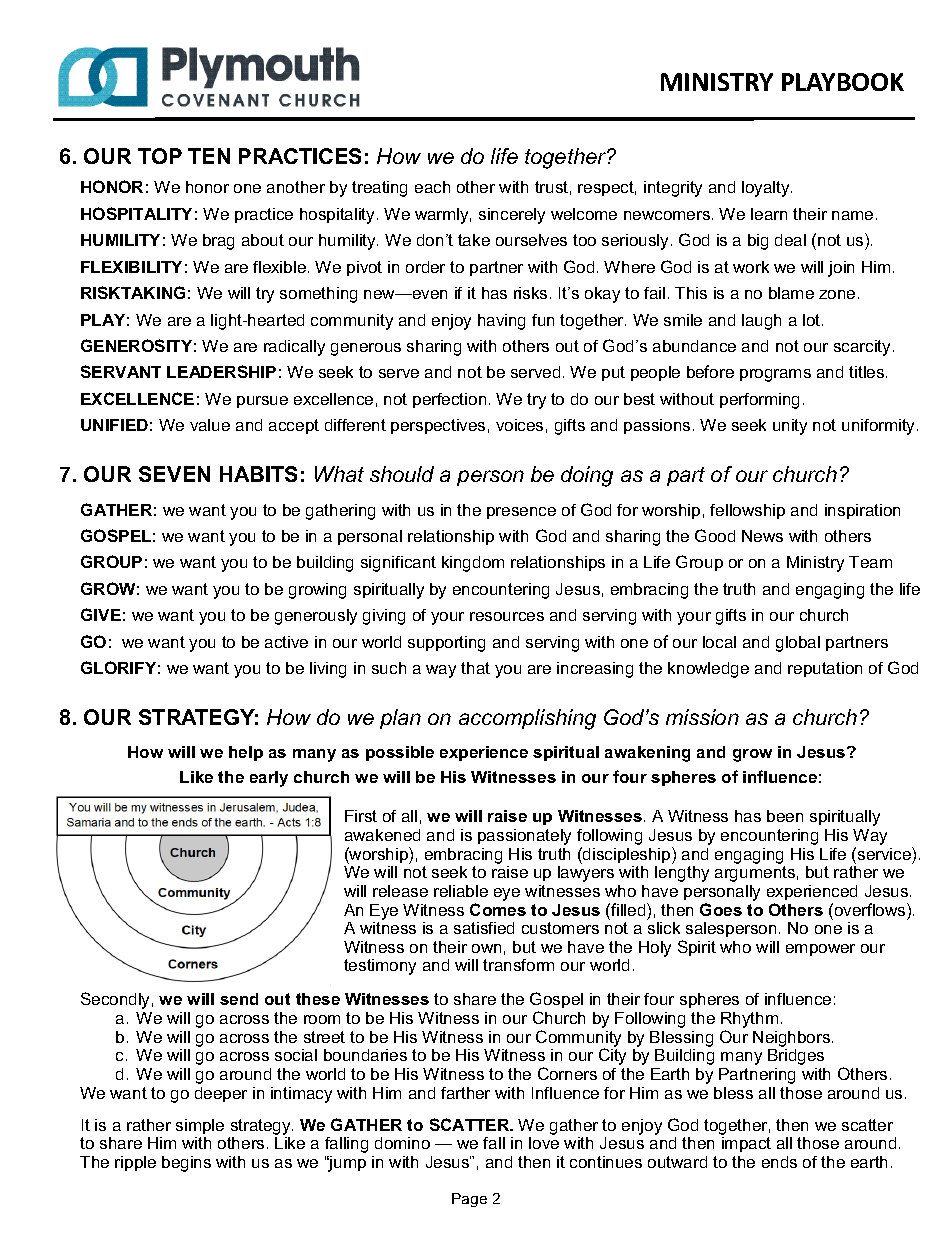 This page has height=1233, width=952. Describe the element at coordinates (469, 1200) in the page. I see `Page` at that location.
